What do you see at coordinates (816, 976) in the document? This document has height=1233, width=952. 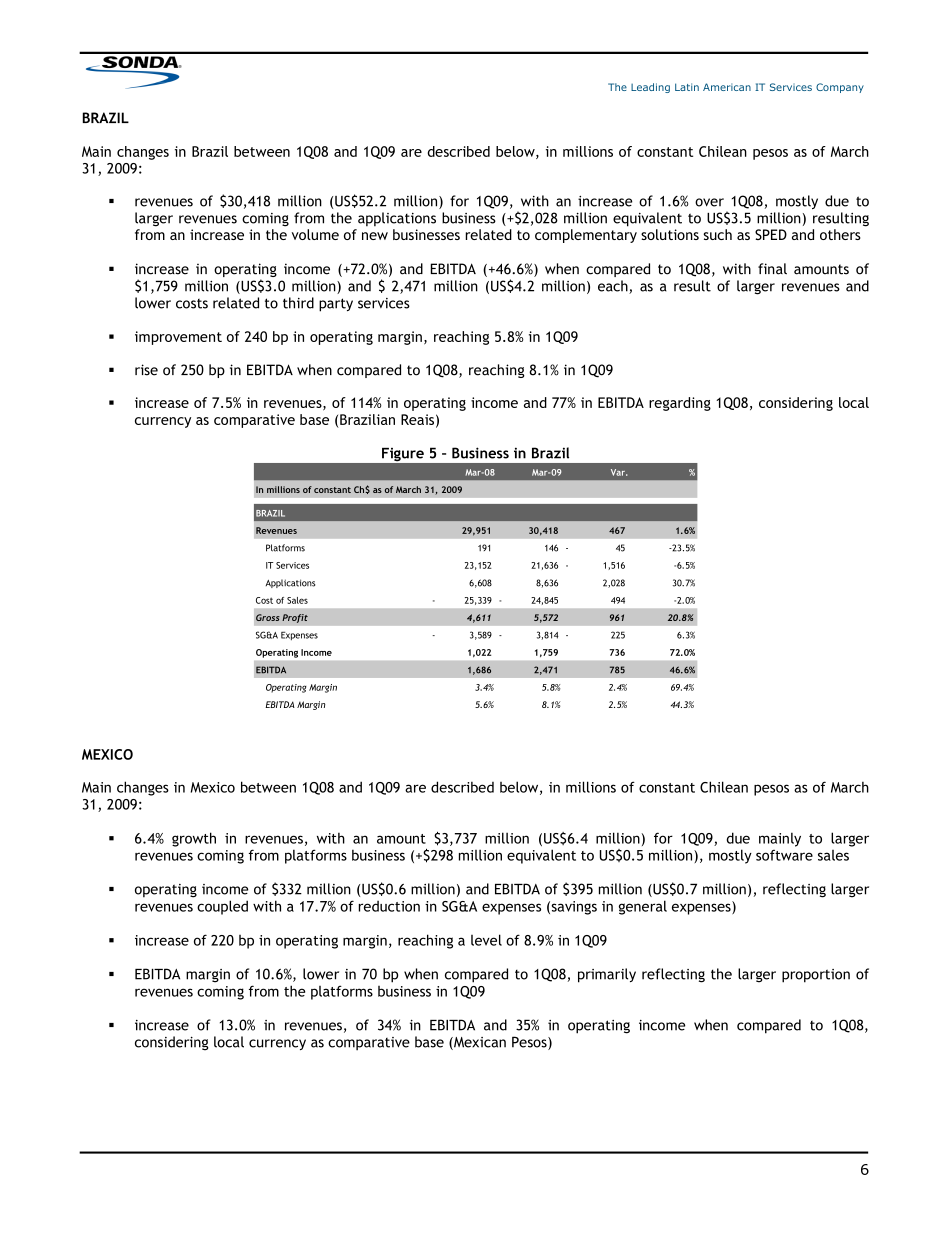 I see `proportion` at bounding box center [816, 976].
